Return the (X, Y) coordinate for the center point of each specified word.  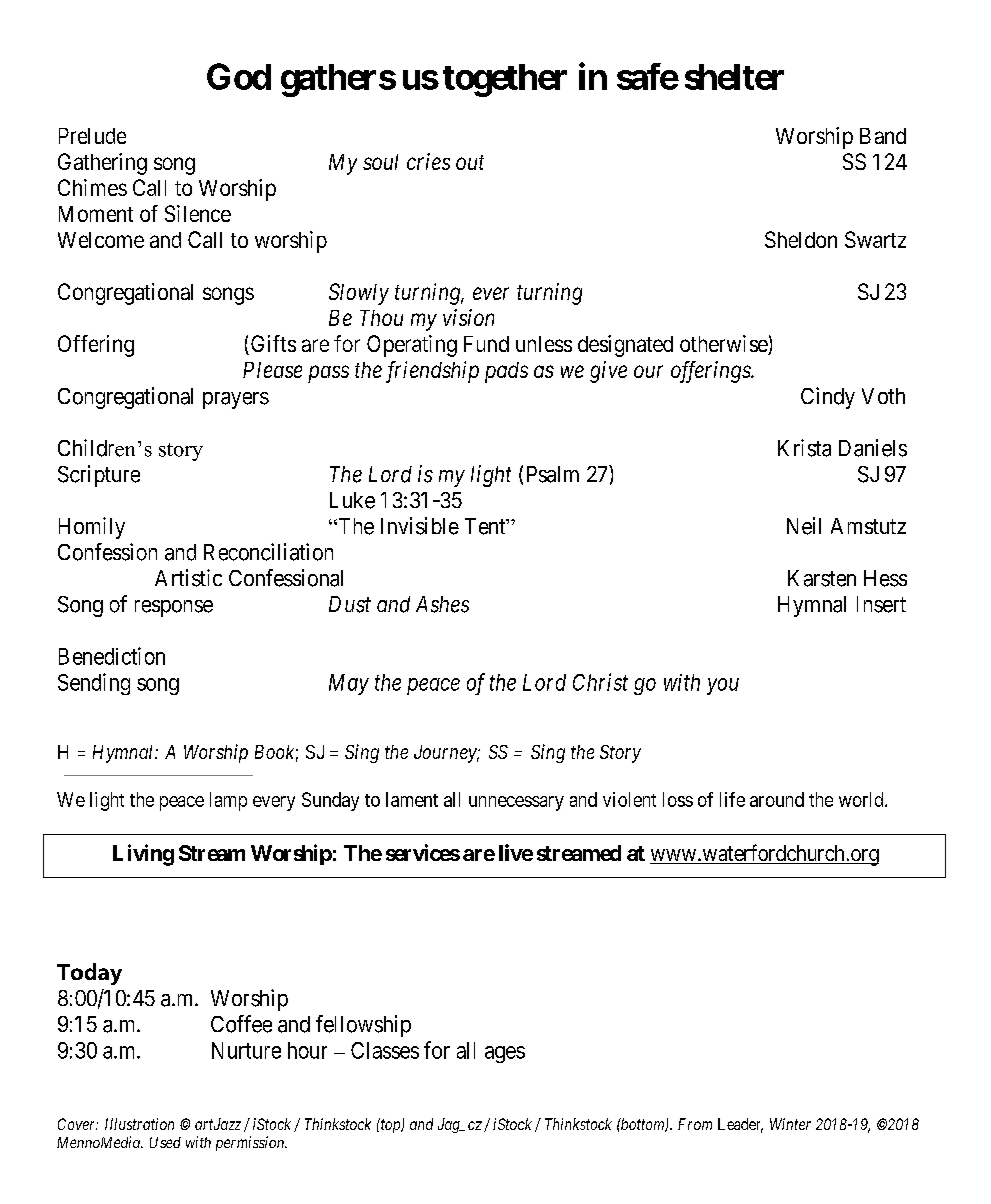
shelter (734, 77)
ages (505, 1054)
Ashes (442, 604)
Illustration (139, 1124)
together (505, 80)
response (174, 608)
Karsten (822, 578)
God (239, 76)
